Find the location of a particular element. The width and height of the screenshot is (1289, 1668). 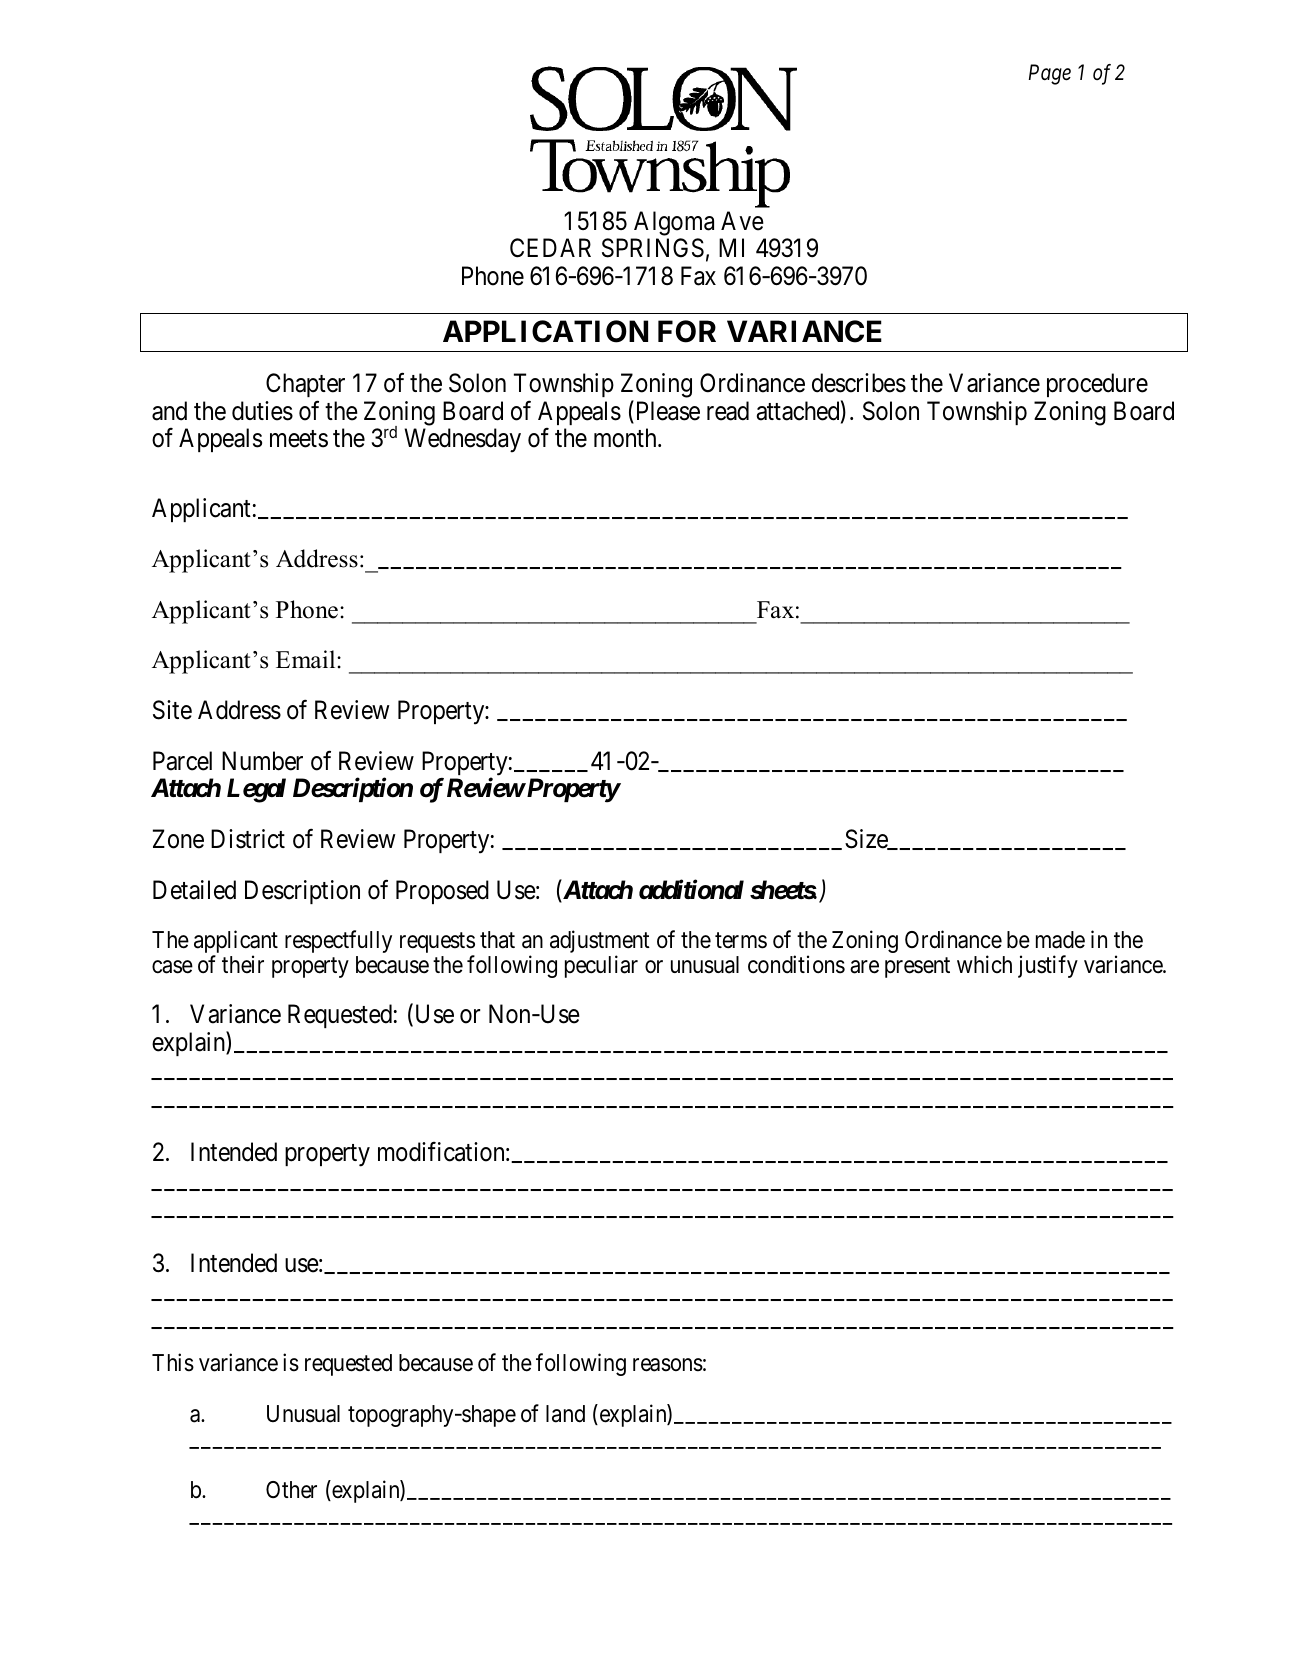

Page is located at coordinates (1050, 75).
